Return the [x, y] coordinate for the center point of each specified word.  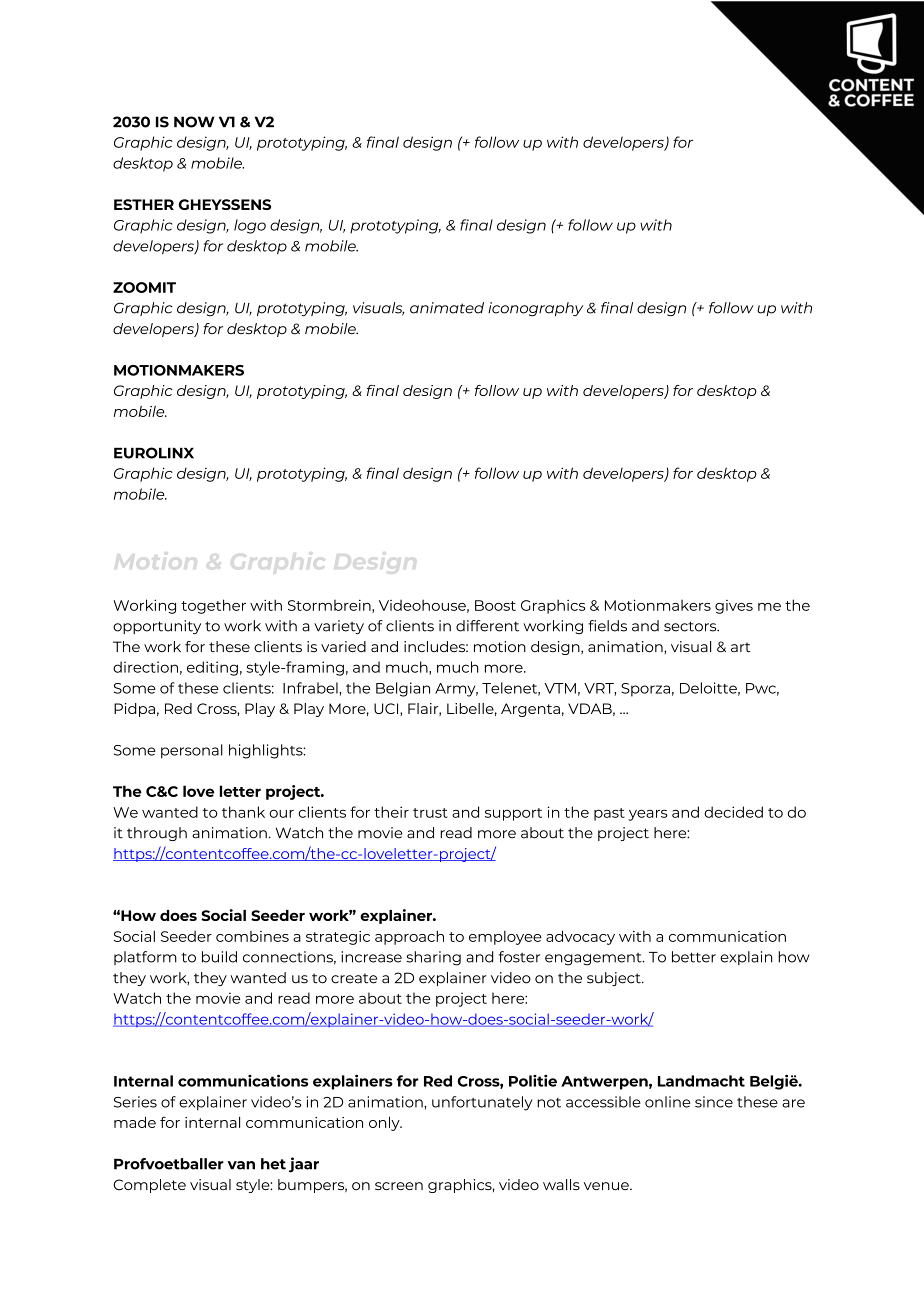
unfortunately [482, 1103]
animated [447, 308]
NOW [194, 122]
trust [430, 813]
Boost [495, 605]
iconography [535, 309]
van [241, 1165]
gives [734, 607]
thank [243, 812]
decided [733, 812]
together [213, 606]
